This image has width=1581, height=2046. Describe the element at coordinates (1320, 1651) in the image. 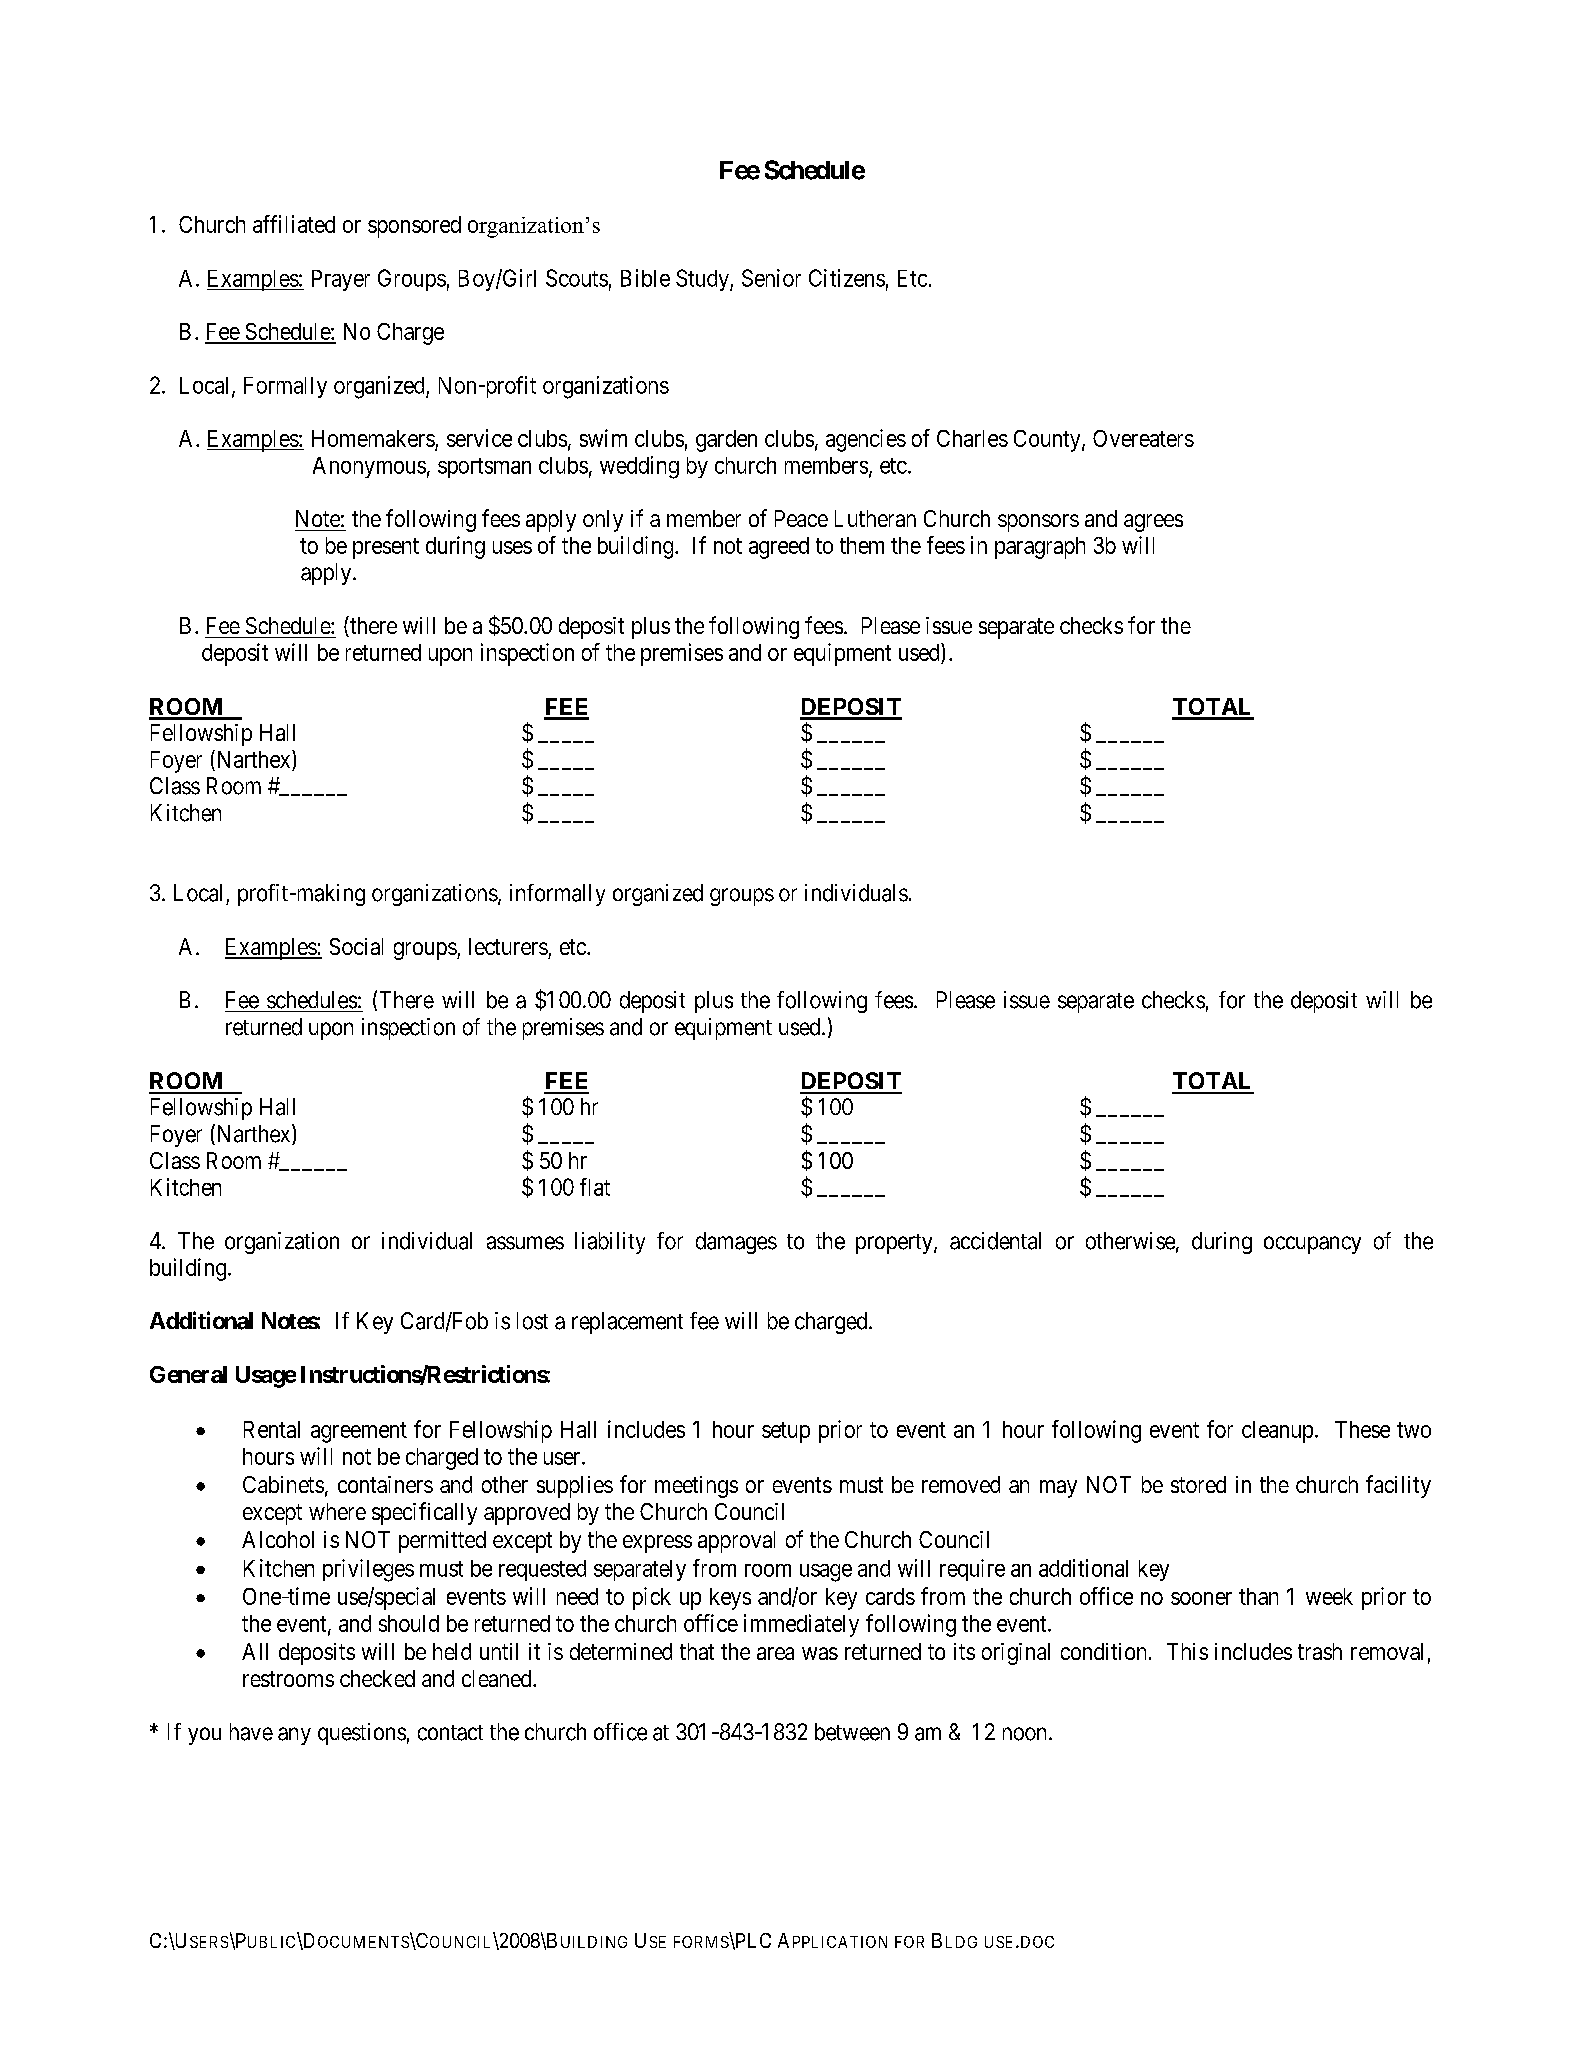

I see `trash` at that location.
